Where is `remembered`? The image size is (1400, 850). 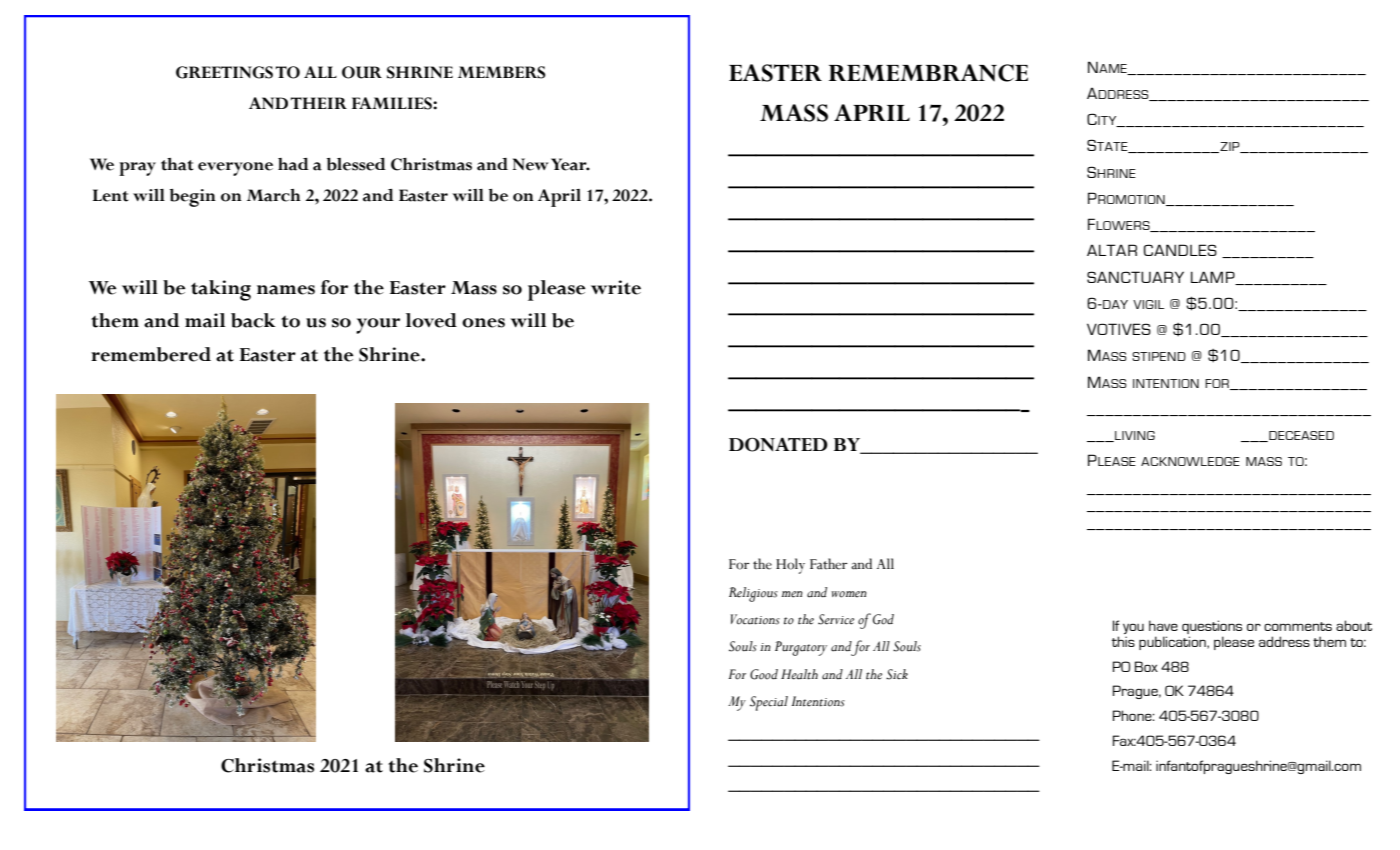
remembered is located at coordinates (151, 354).
